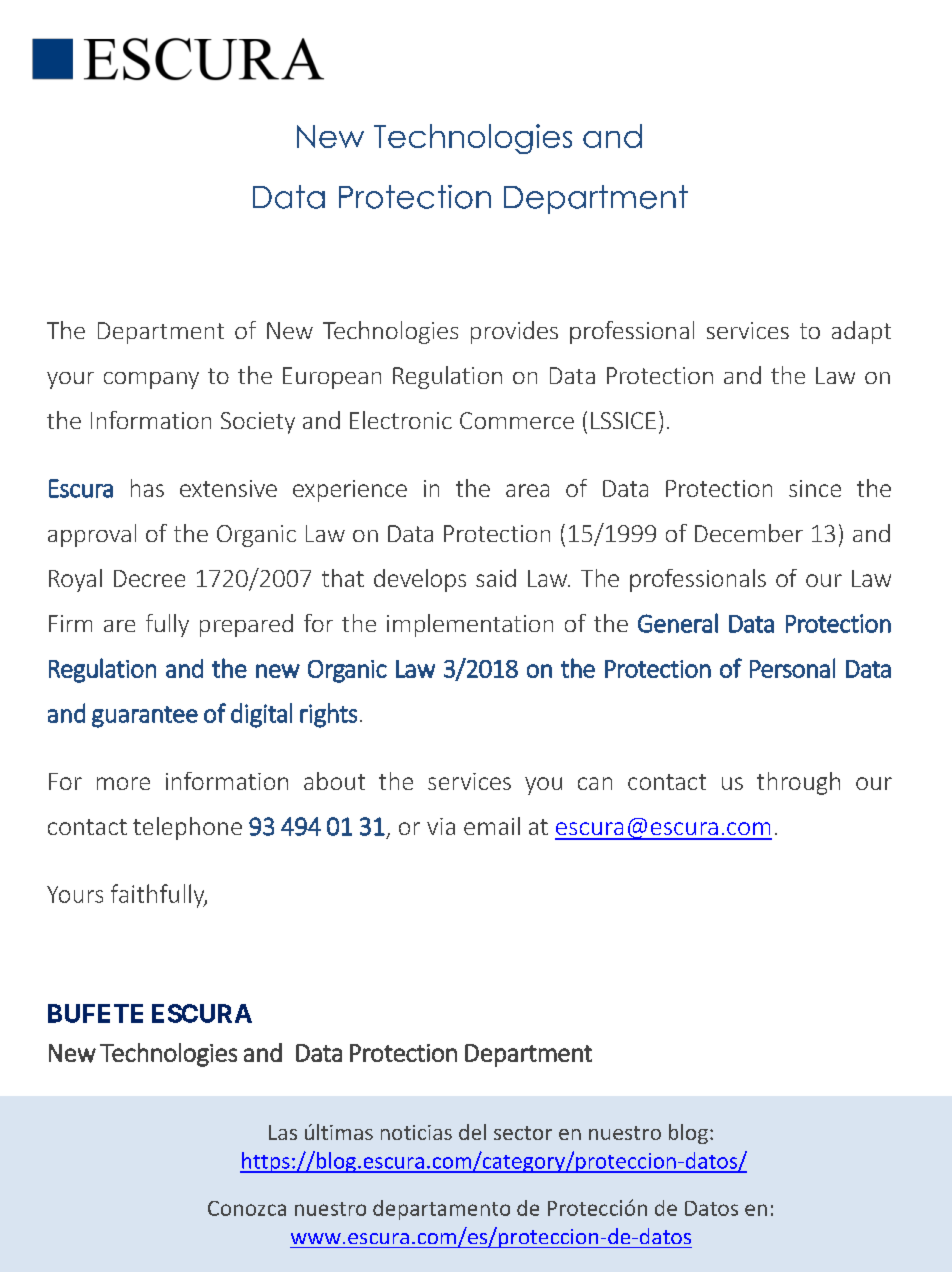 The height and width of the image is (1272, 952). I want to click on said, so click(496, 578).
